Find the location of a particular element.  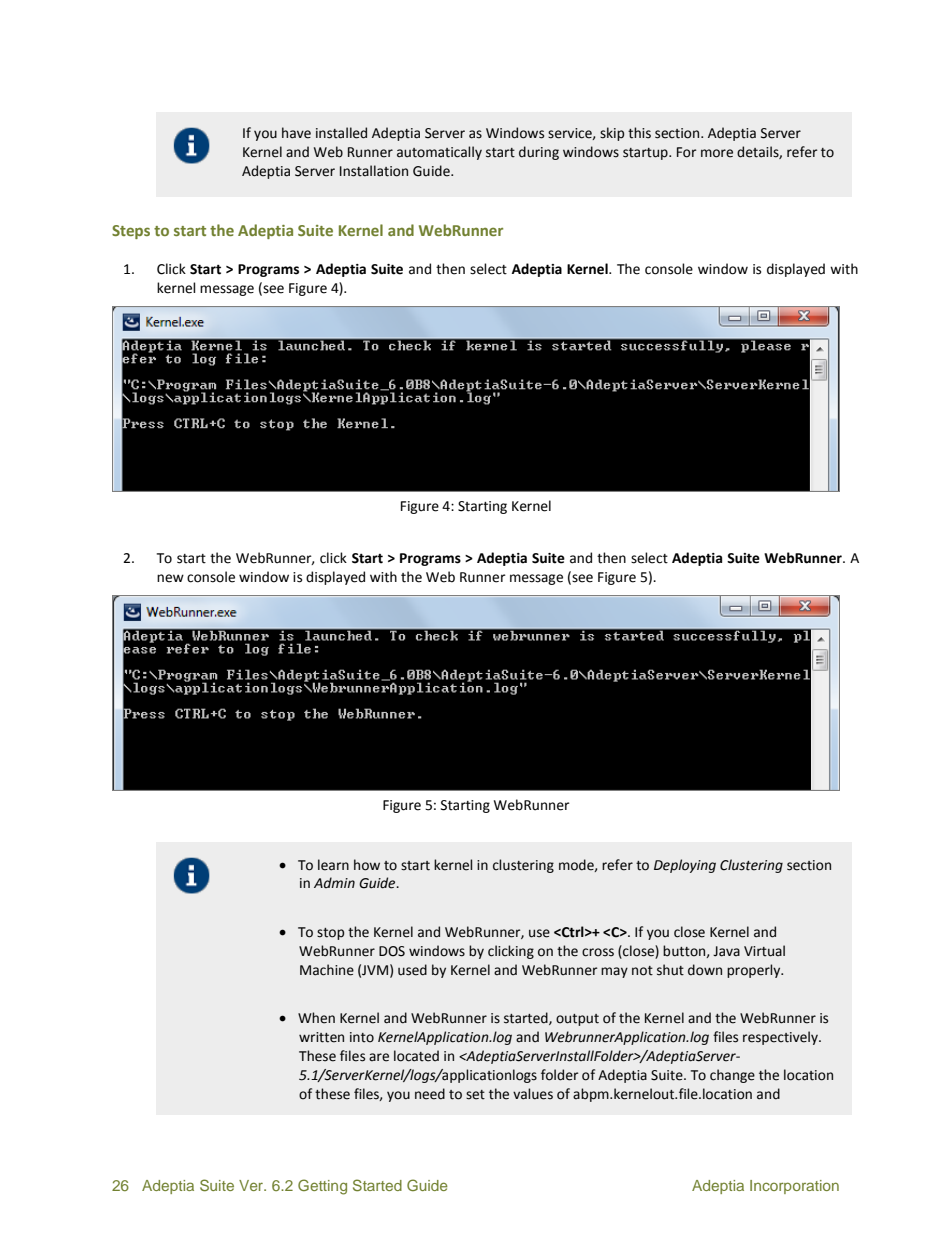

Getting is located at coordinates (322, 1187).
